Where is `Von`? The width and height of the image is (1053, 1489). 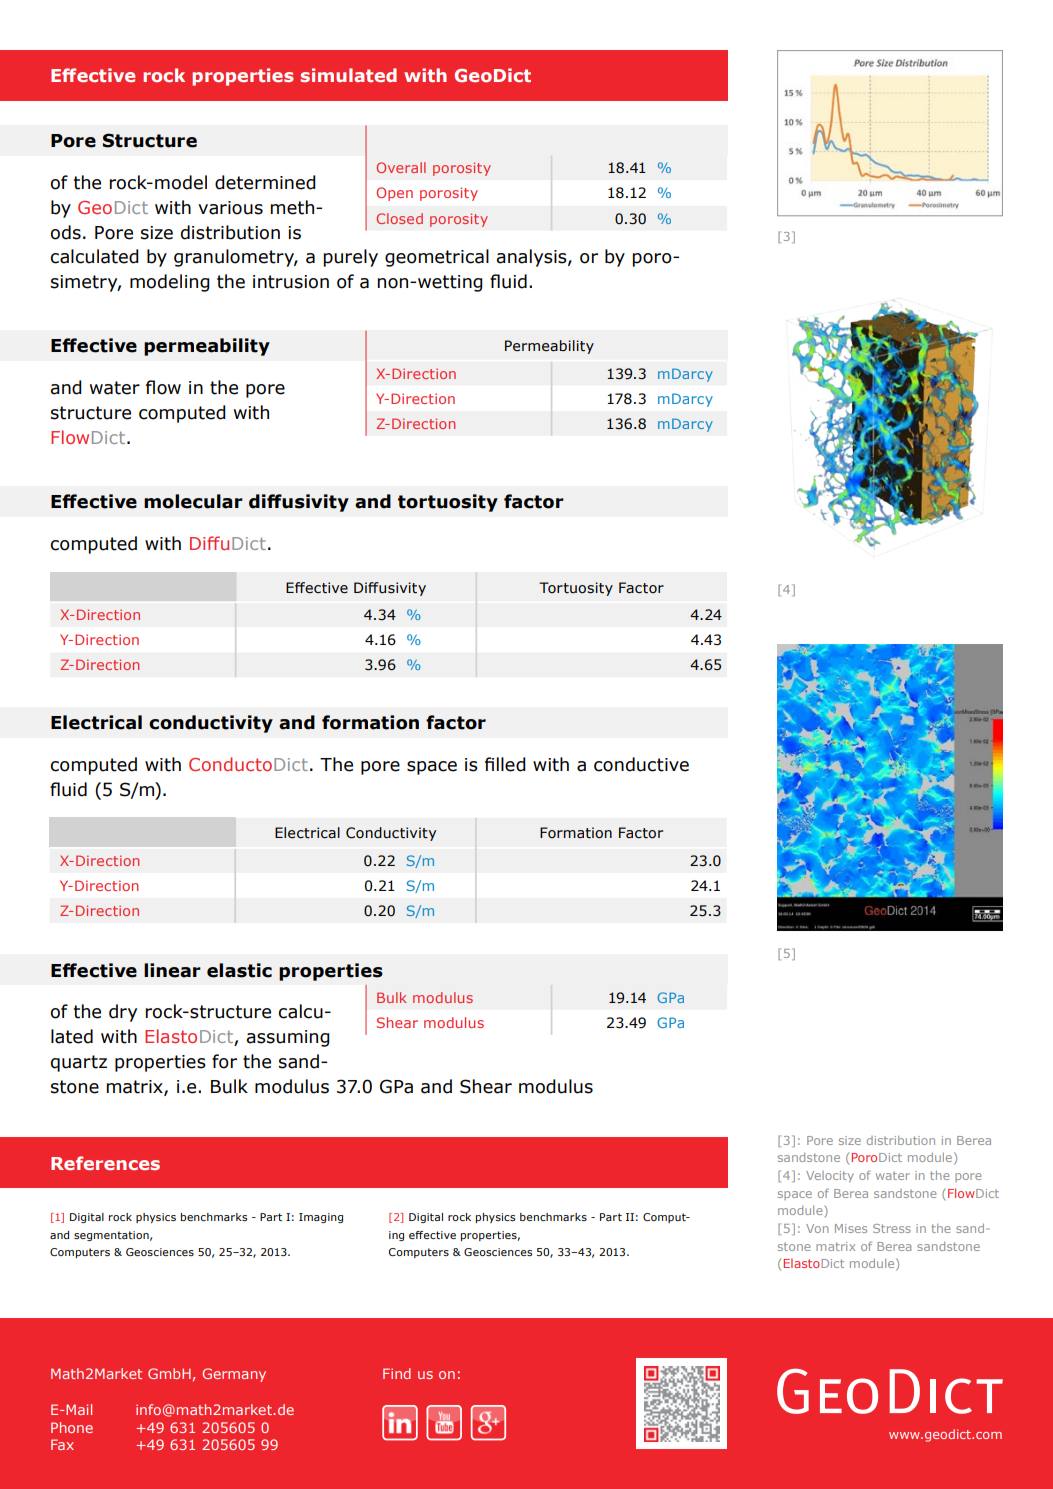
Von is located at coordinates (817, 1228).
